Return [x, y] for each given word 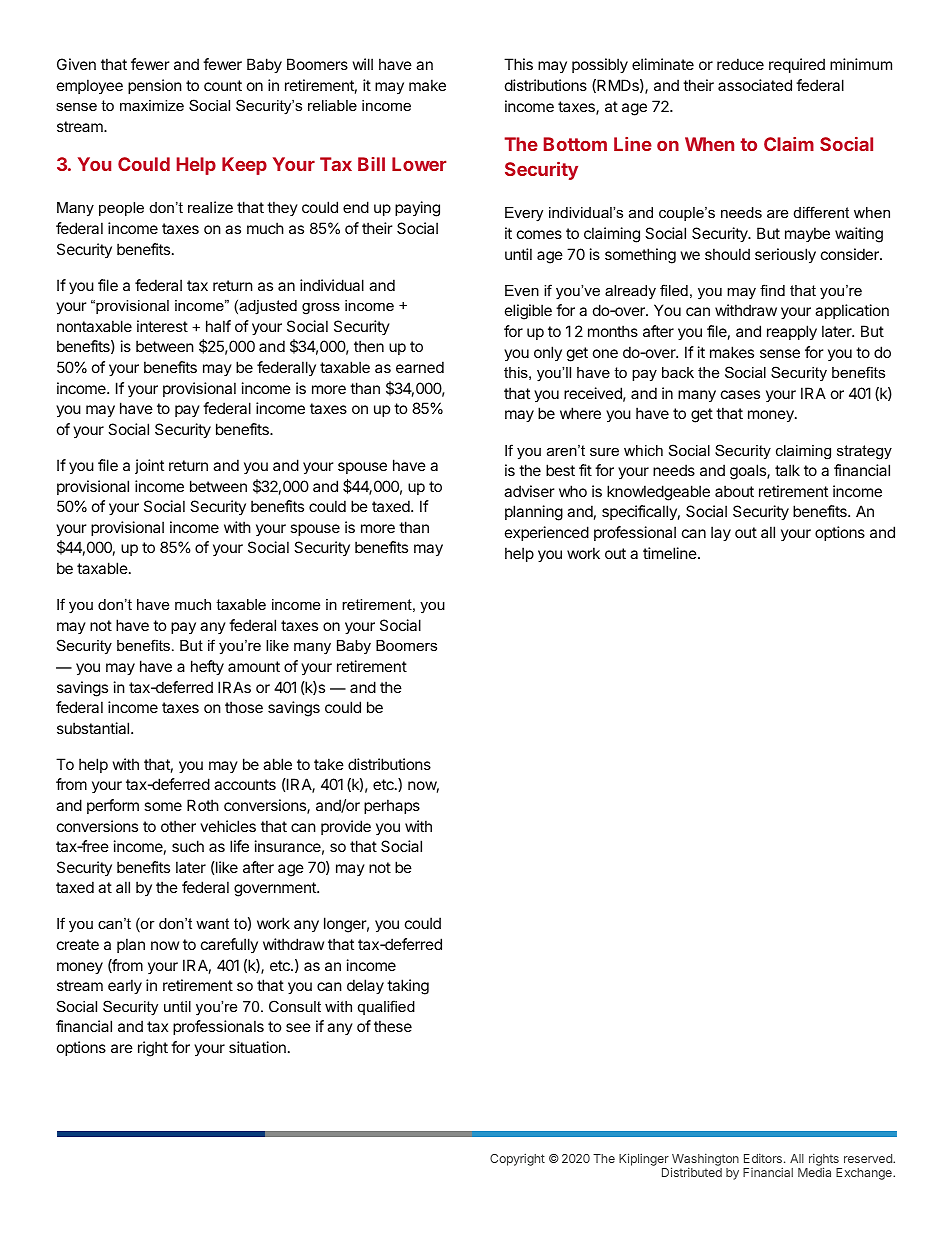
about [734, 491]
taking [408, 987]
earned [420, 367]
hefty [207, 667]
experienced [547, 533]
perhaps [392, 806]
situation [257, 1047]
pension [155, 86]
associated [755, 85]
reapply [792, 332]
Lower [419, 164]
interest [162, 326]
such [188, 846]
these [393, 1026]
